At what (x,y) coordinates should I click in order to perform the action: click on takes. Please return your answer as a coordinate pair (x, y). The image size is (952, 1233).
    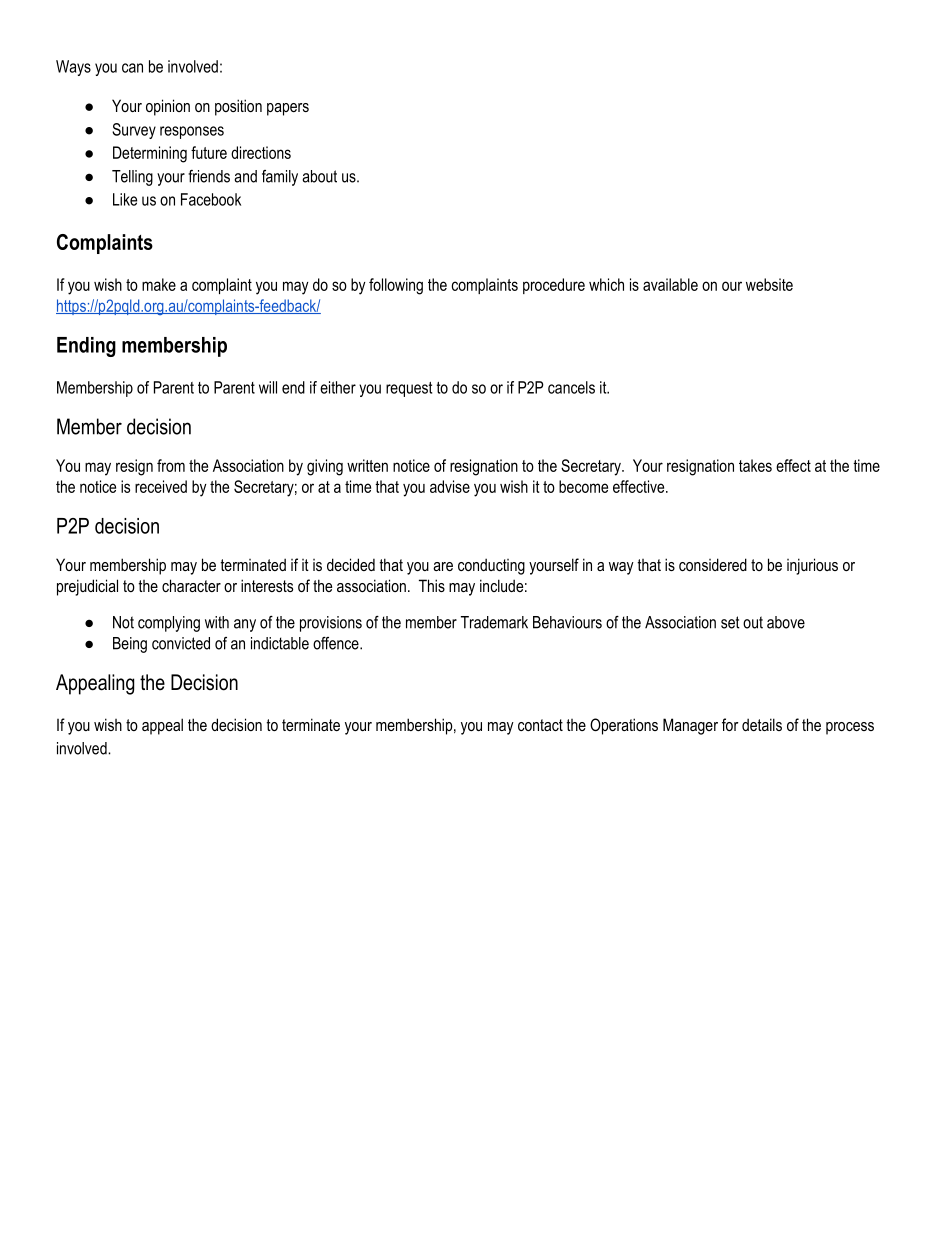
    Looking at the image, I should click on (755, 465).
